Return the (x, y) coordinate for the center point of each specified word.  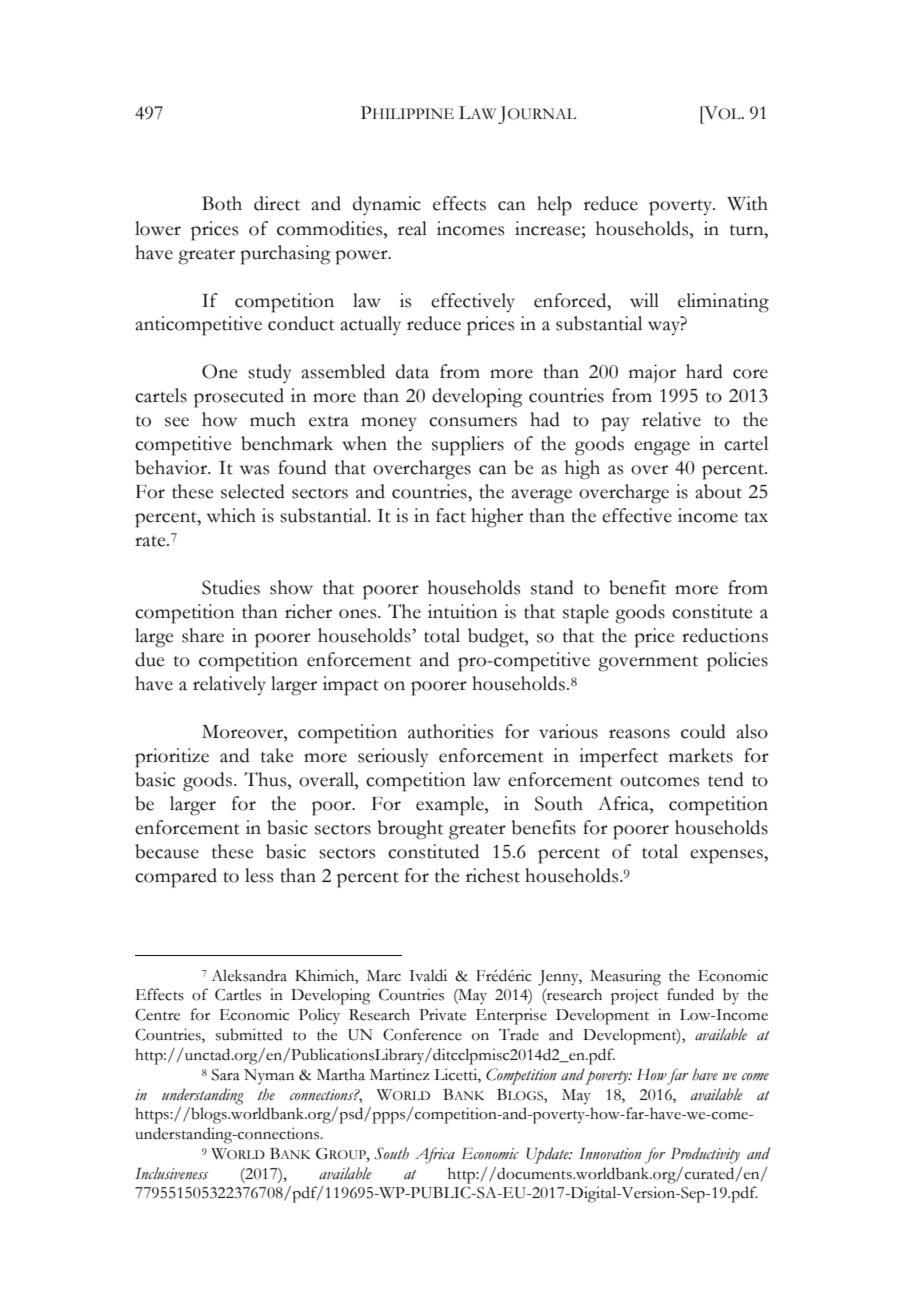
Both (222, 203)
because (167, 851)
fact (451, 515)
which (231, 515)
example (451, 806)
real (412, 228)
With (747, 203)
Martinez (399, 1074)
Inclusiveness (171, 1173)
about (718, 491)
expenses (727, 856)
